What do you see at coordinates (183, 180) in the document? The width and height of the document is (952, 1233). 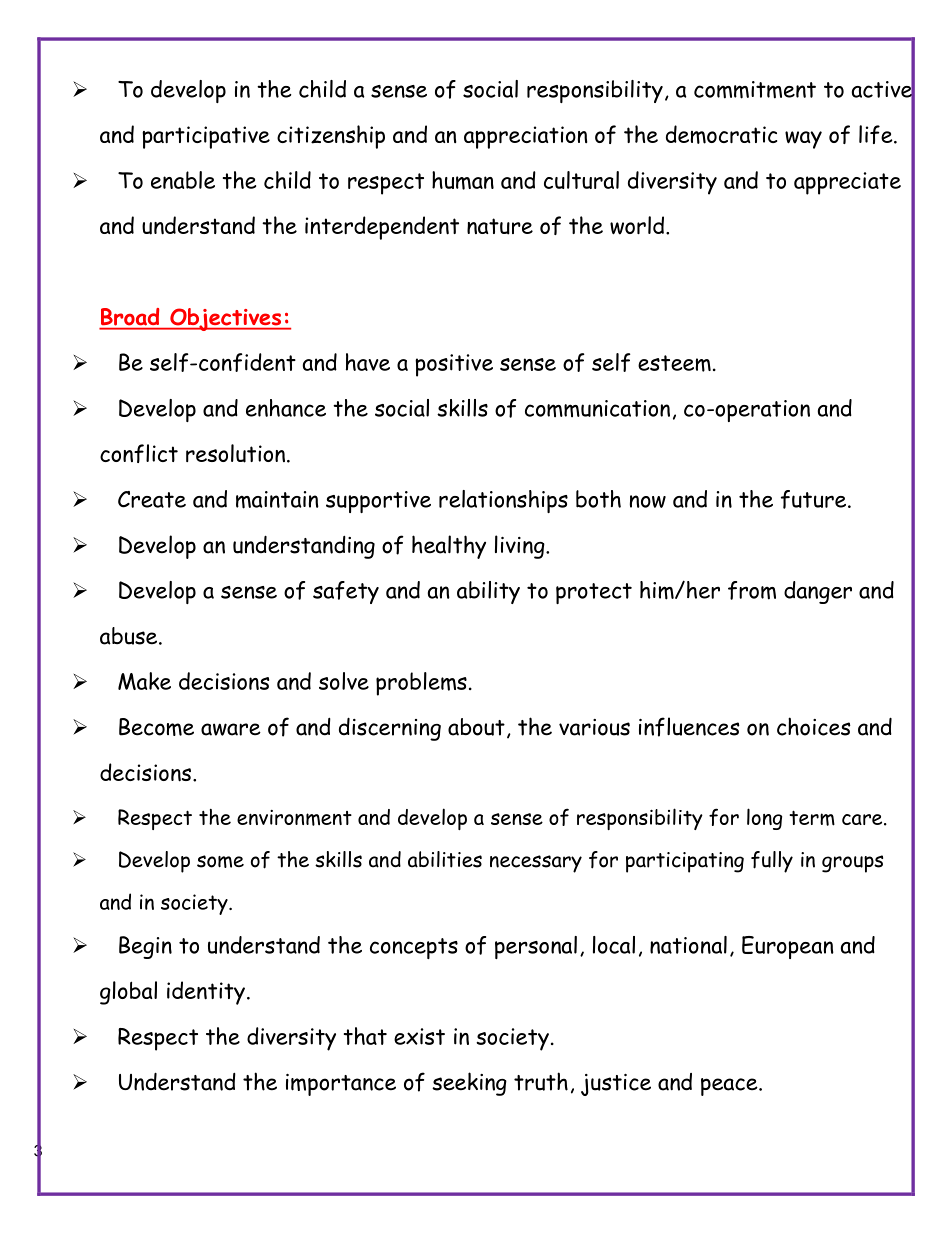 I see `enable` at bounding box center [183, 180].
